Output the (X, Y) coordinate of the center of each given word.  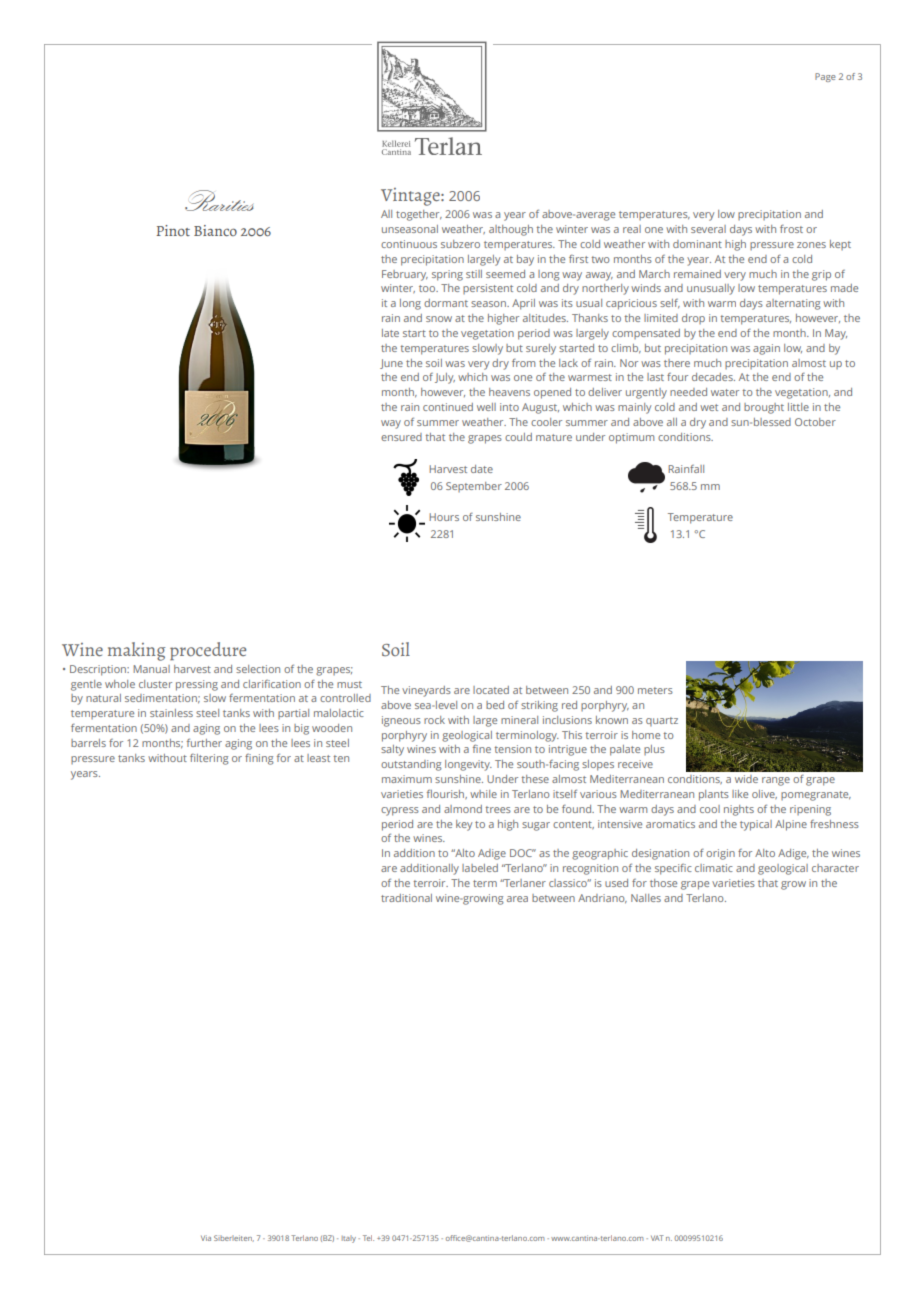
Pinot (173, 230)
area (517, 899)
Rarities (219, 200)
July (445, 378)
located (491, 690)
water (725, 392)
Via (206, 1238)
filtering (209, 759)
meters (655, 690)
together (419, 215)
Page (825, 77)
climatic (714, 868)
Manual (151, 669)
